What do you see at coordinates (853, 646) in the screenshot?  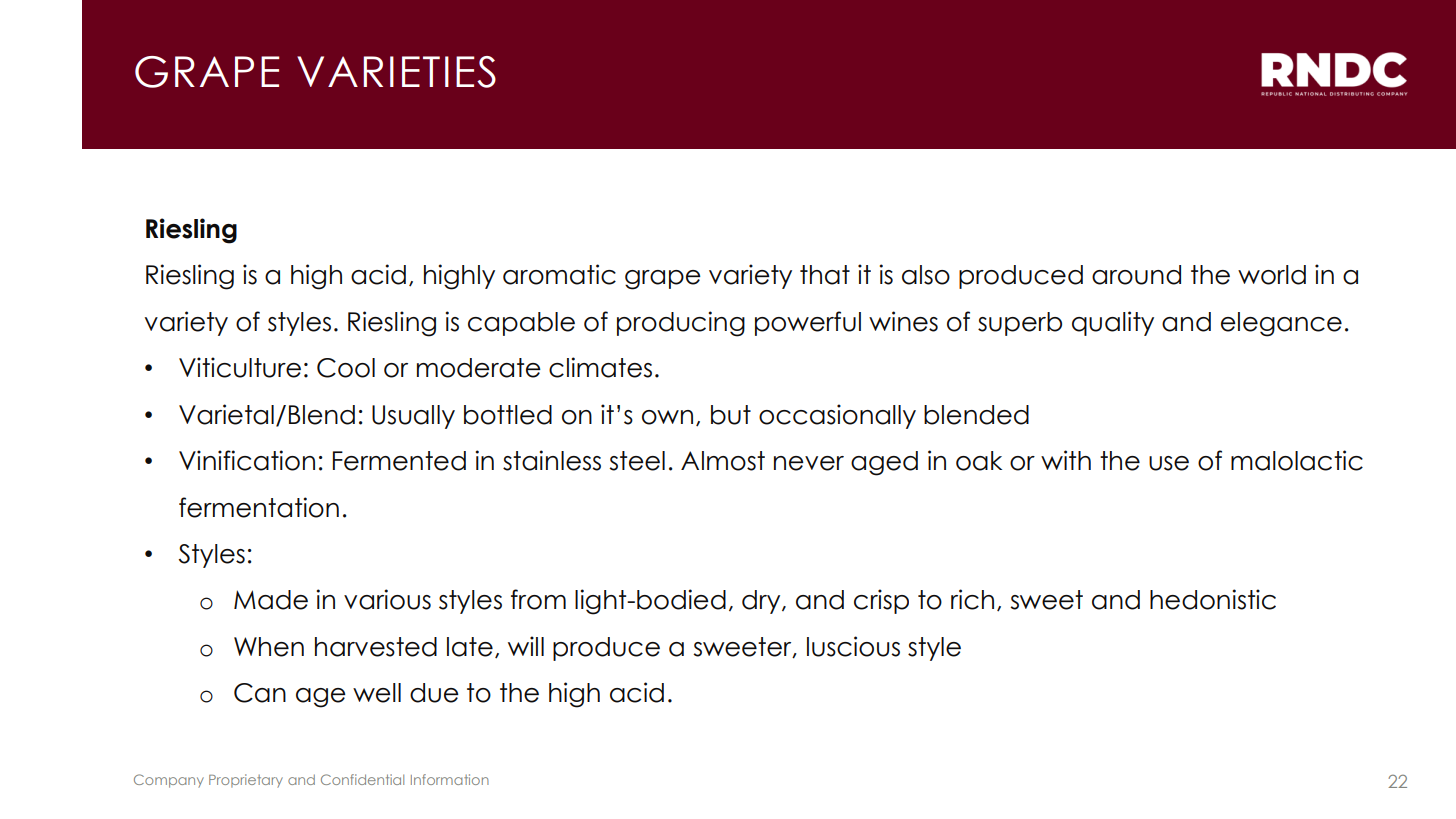 I see `luscious` at bounding box center [853, 646].
